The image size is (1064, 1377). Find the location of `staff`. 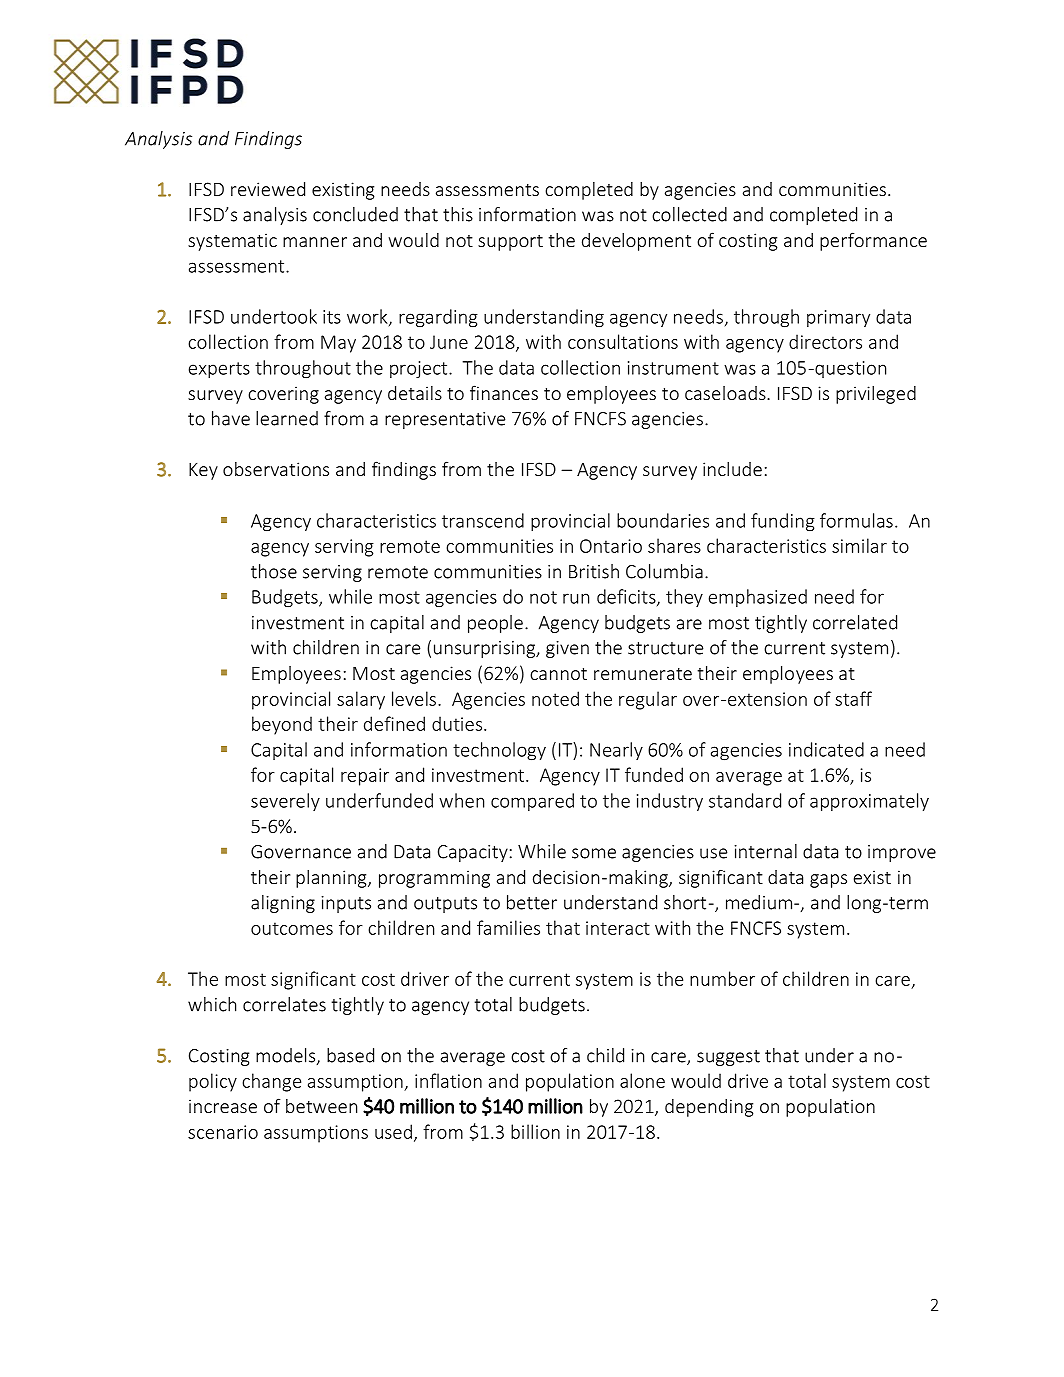

staff is located at coordinates (853, 698).
